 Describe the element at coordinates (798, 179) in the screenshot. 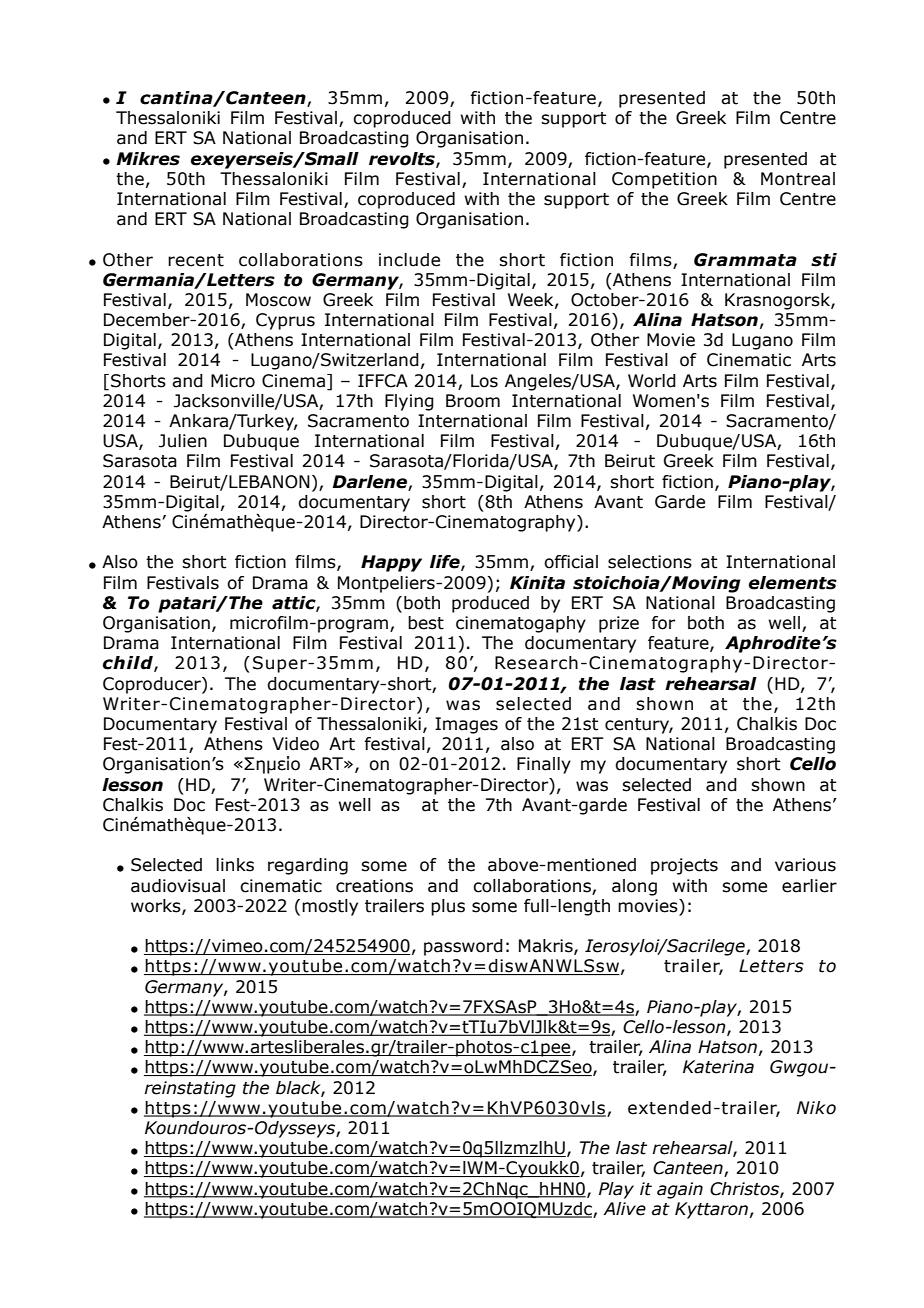

I see `Montreal` at that location.
